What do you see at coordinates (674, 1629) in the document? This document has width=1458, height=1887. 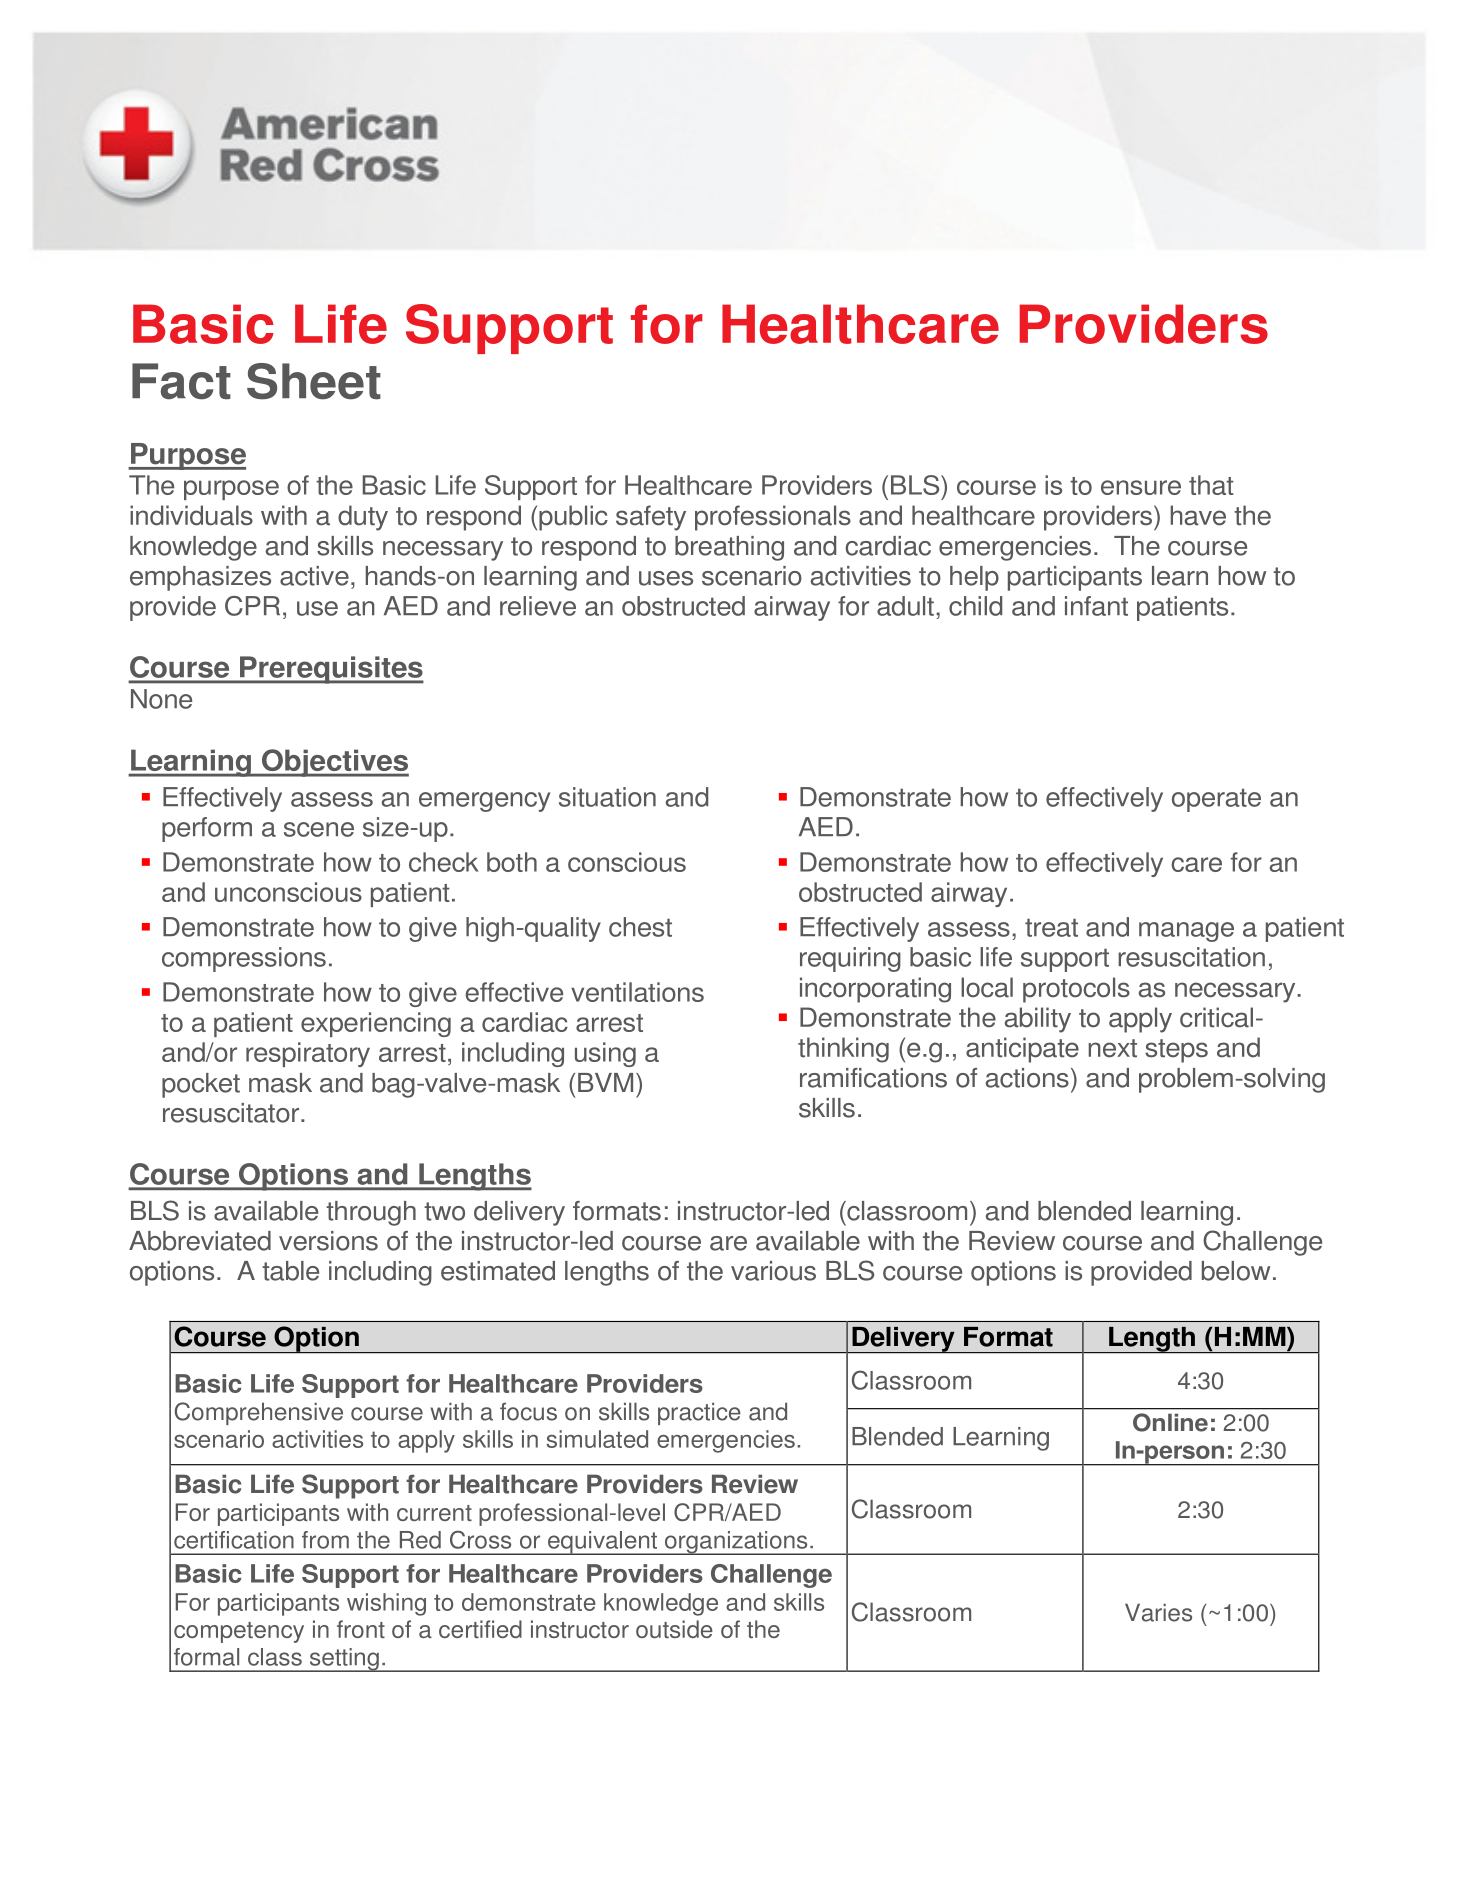 I see `outside` at bounding box center [674, 1629].
